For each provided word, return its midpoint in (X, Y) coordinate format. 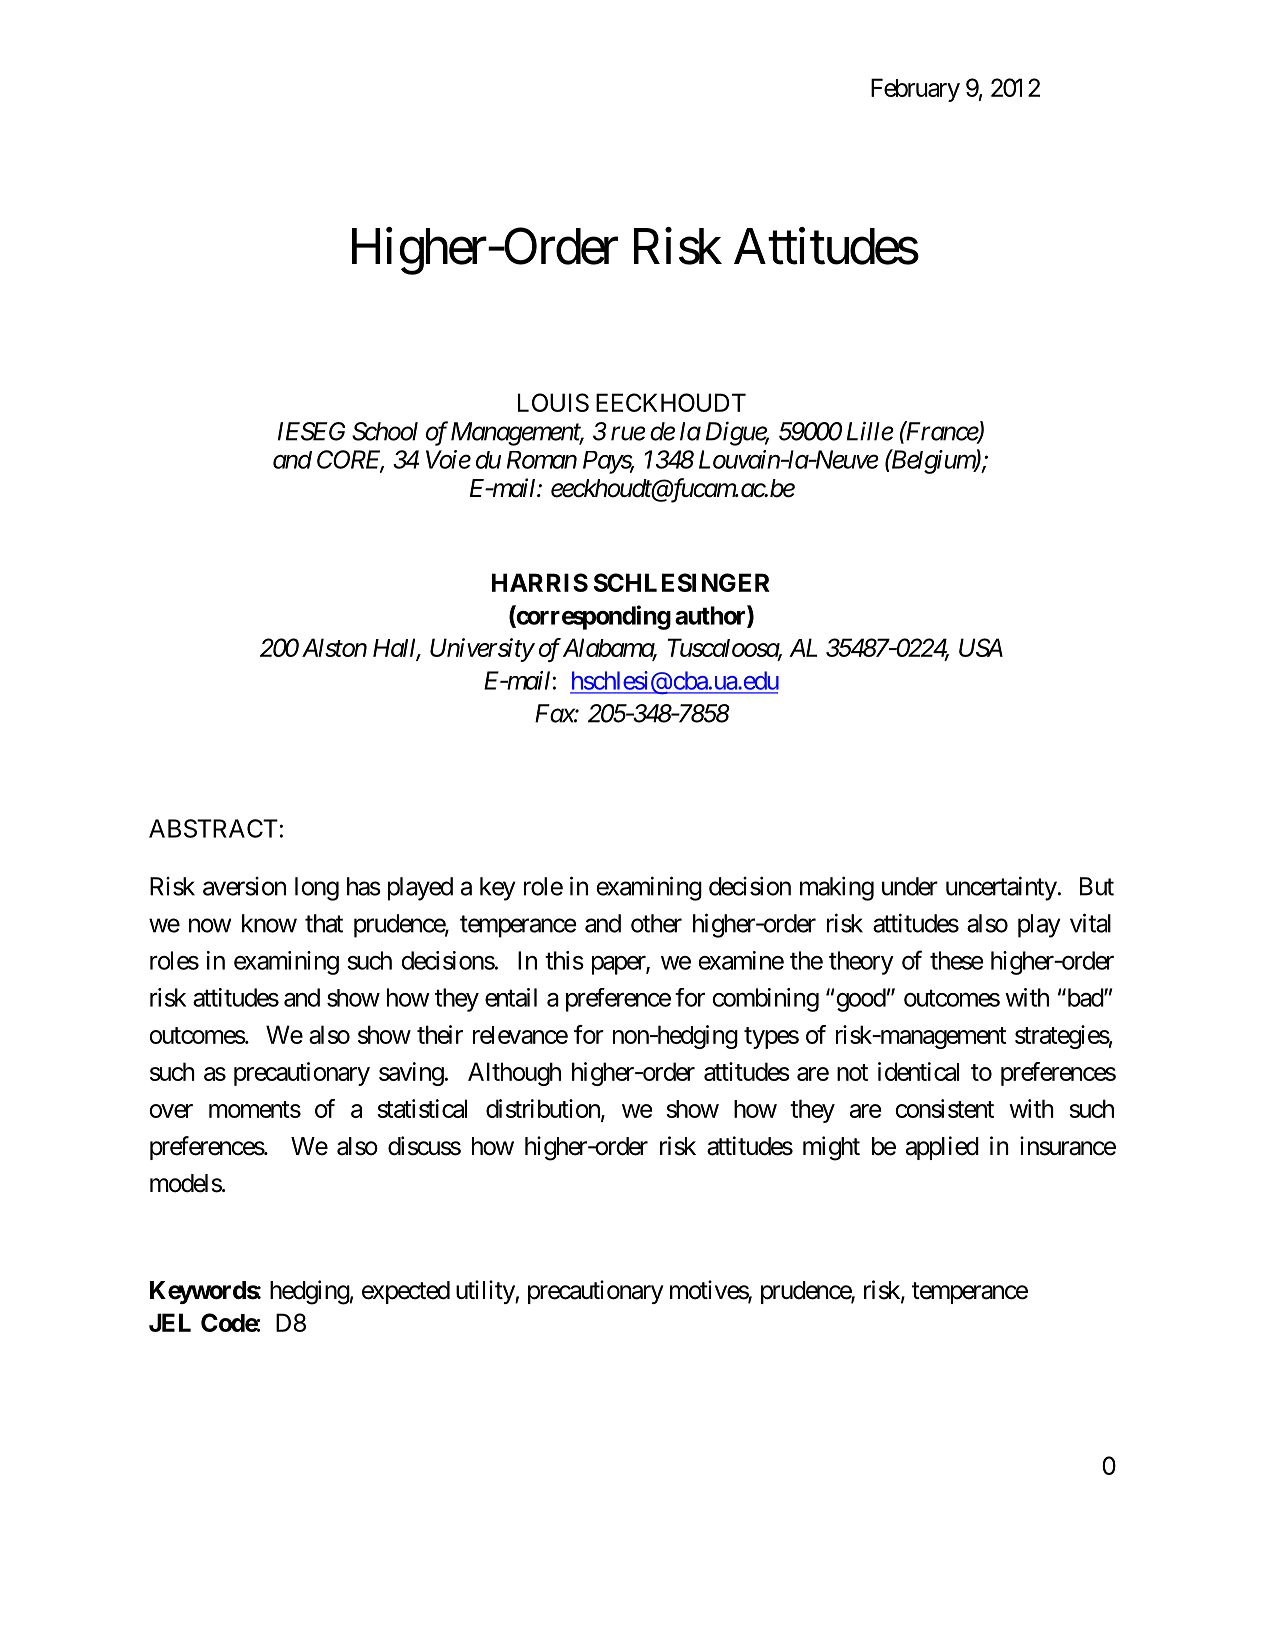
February (915, 90)
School (385, 431)
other (656, 923)
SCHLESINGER (682, 582)
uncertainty (1001, 888)
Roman (542, 460)
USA (981, 647)
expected (406, 1292)
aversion (244, 886)
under (910, 886)
